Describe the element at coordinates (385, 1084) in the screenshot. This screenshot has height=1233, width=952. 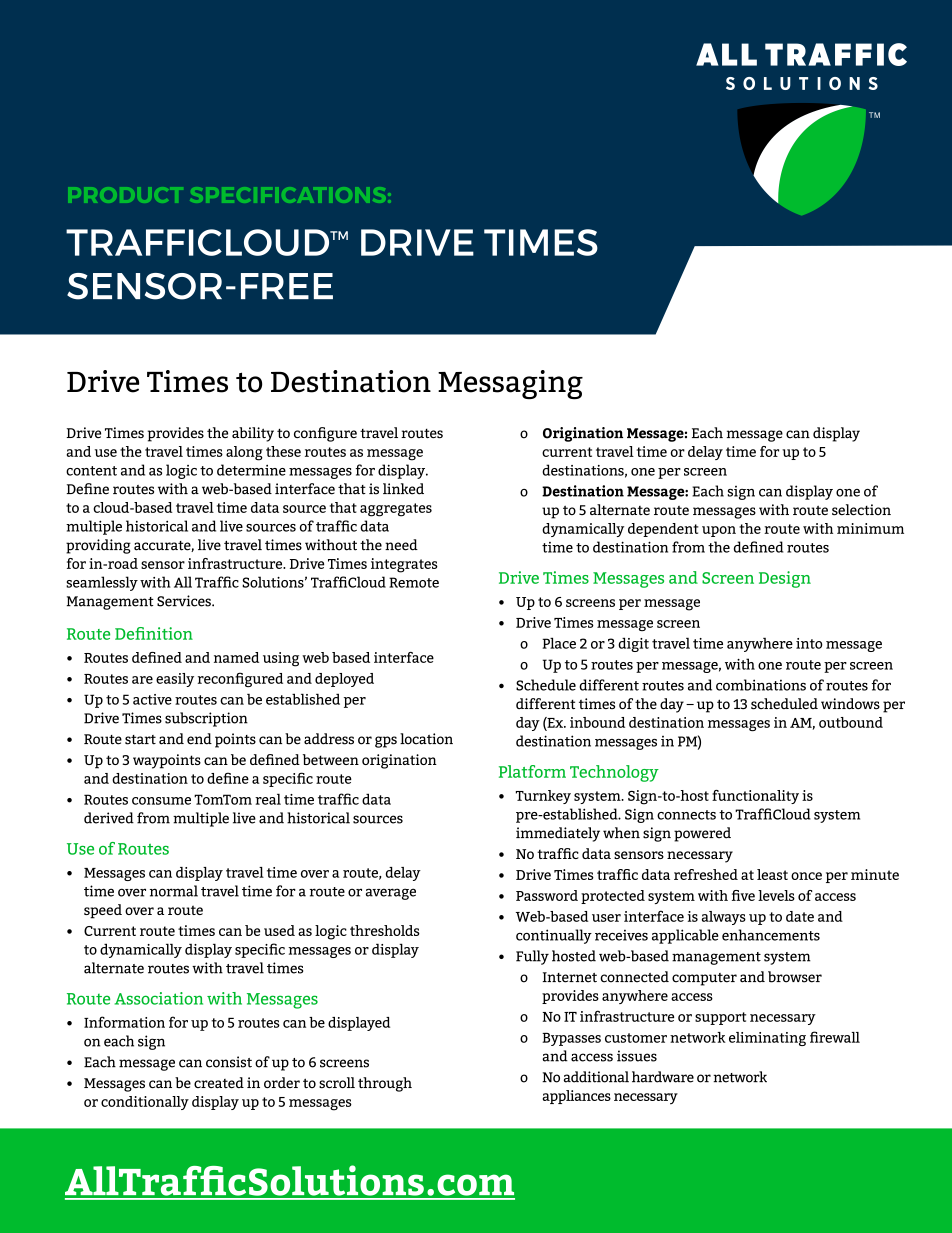
I see `through` at that location.
